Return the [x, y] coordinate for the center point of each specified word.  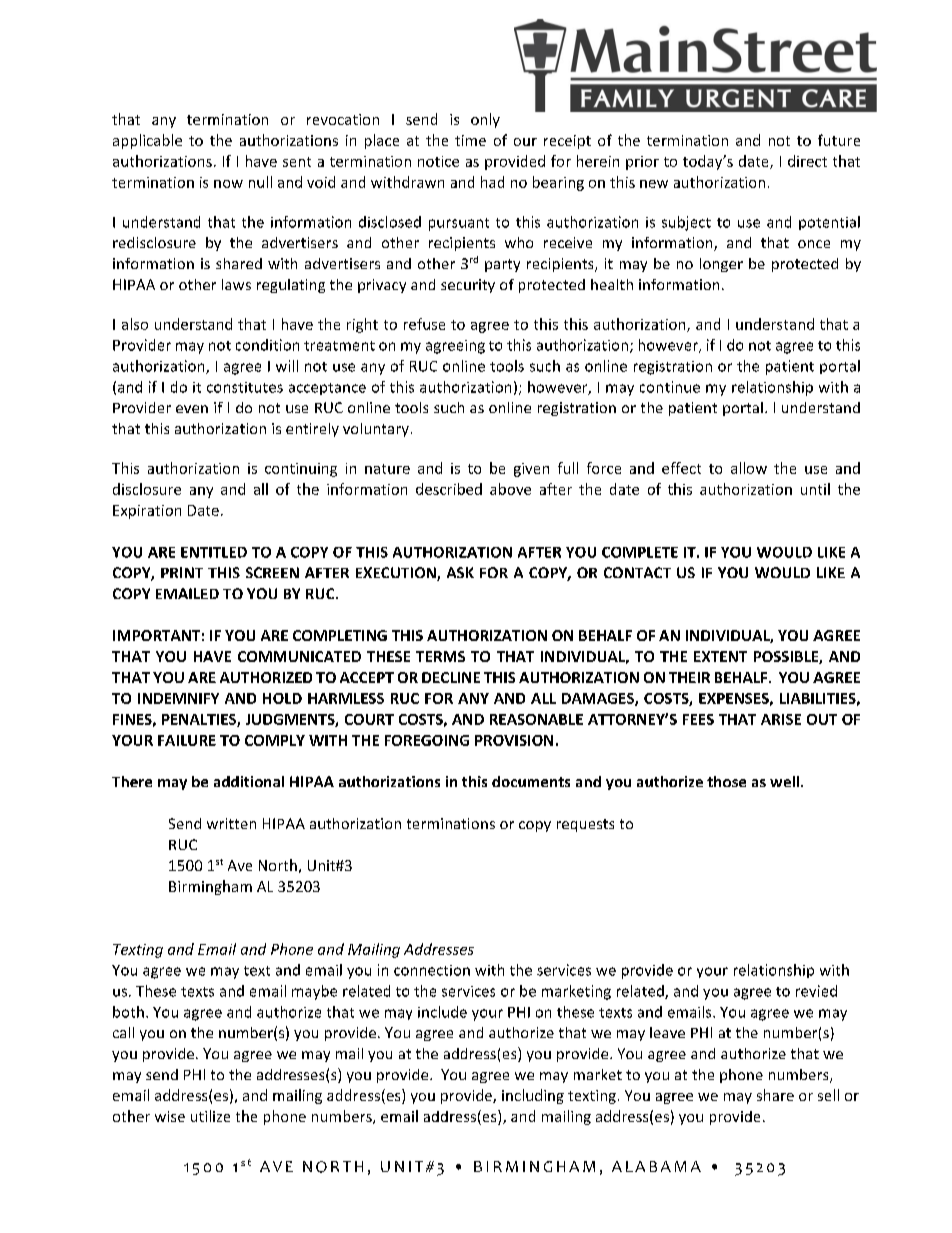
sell [828, 1095]
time [470, 140]
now [228, 184]
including [533, 1096]
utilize [210, 1116]
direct [807, 161]
